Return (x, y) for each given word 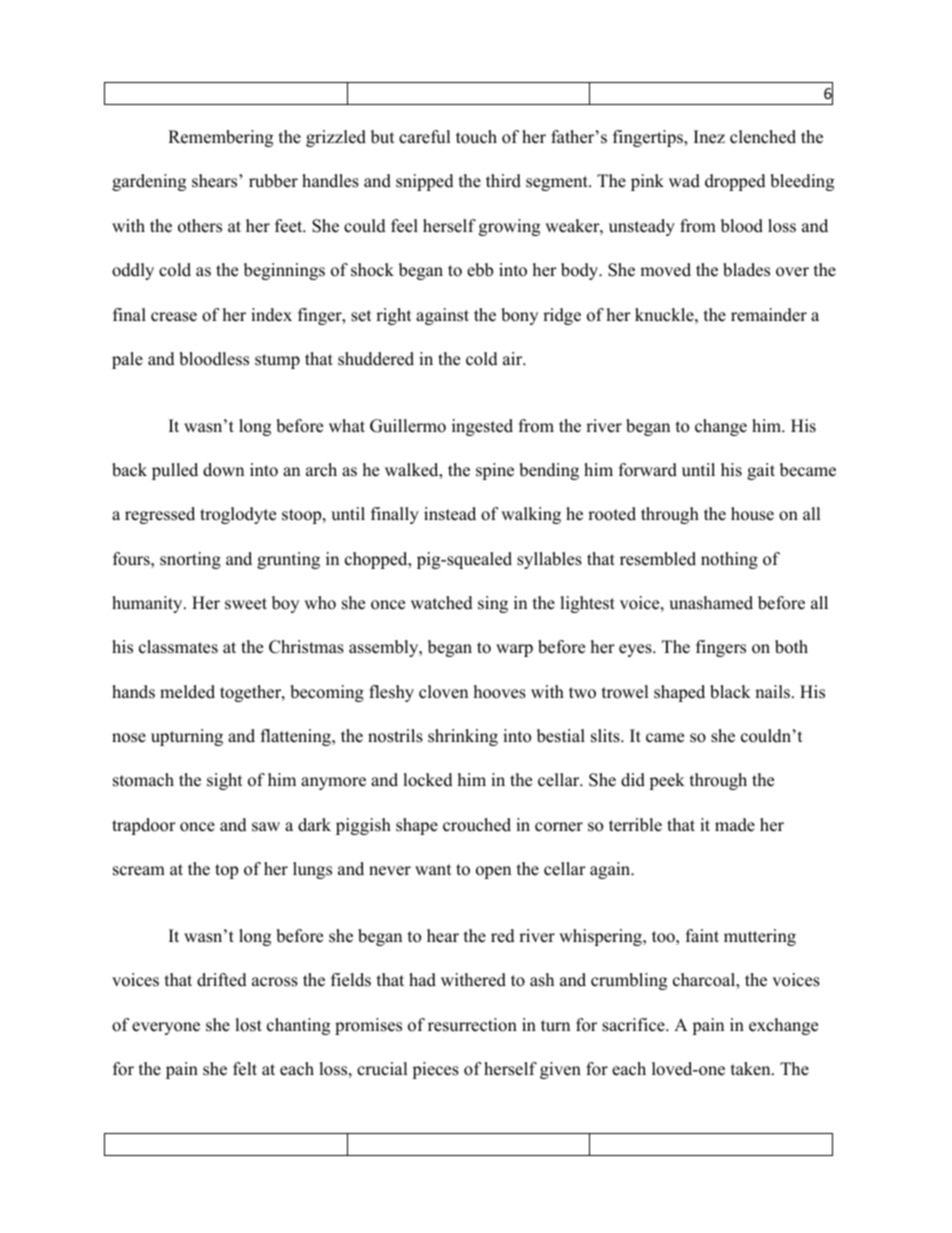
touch (476, 137)
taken (752, 1069)
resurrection (472, 1025)
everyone (166, 1028)
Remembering (220, 138)
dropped (735, 182)
